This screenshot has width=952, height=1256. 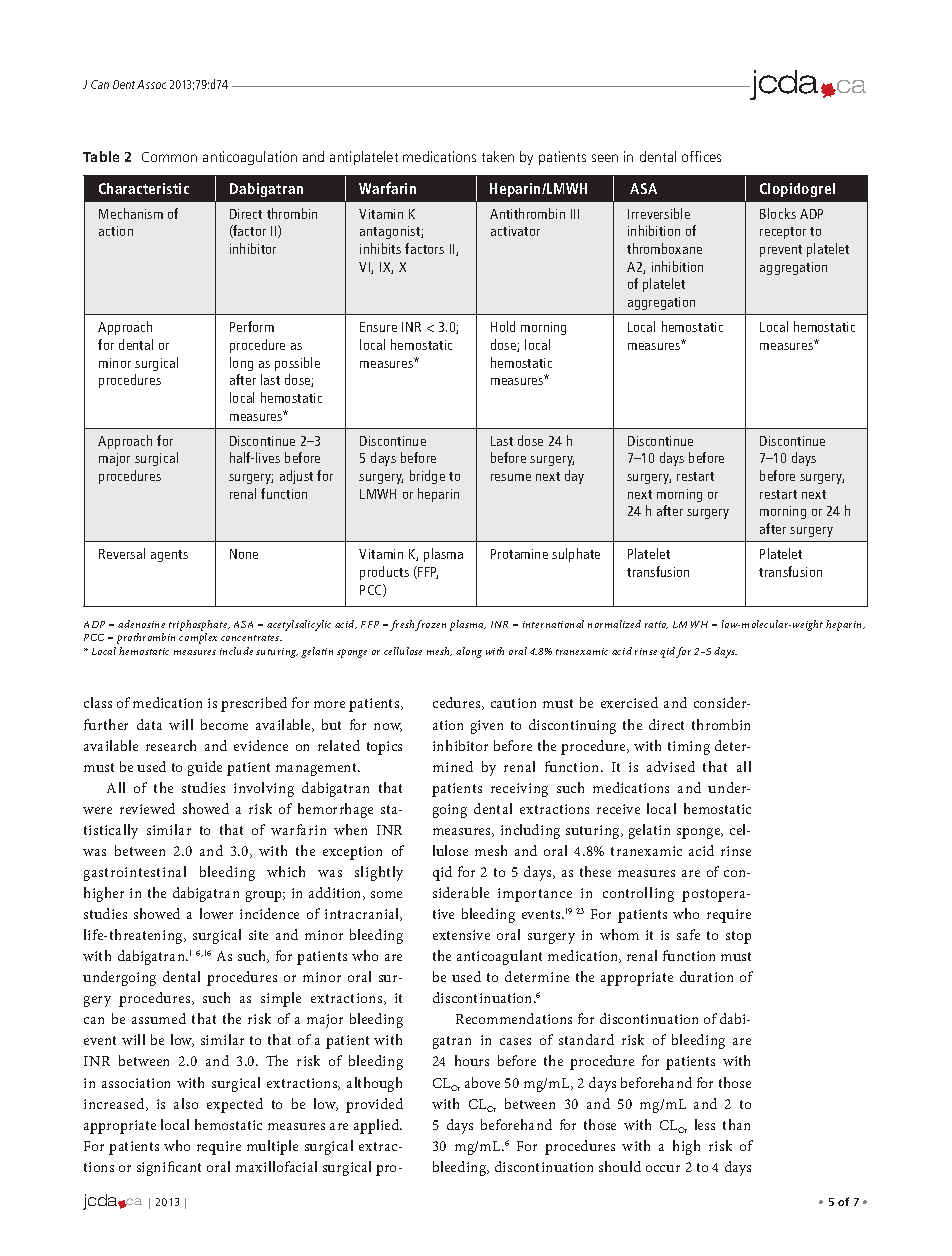 I want to click on taken, so click(x=498, y=156).
